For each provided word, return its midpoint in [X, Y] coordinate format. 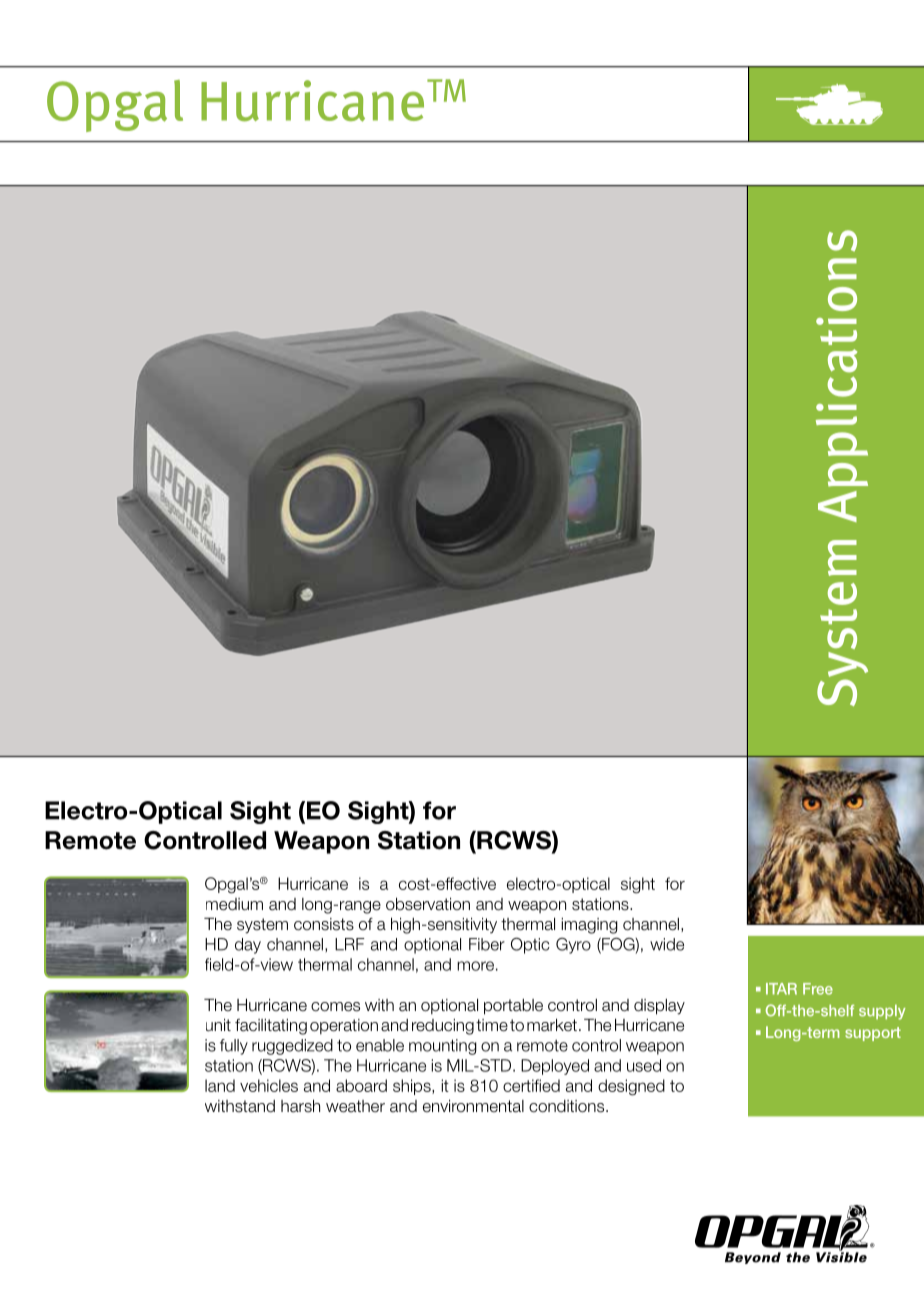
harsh [300, 1106]
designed [631, 1087]
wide [667, 944]
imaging [589, 926]
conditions [568, 1106]
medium [234, 904]
